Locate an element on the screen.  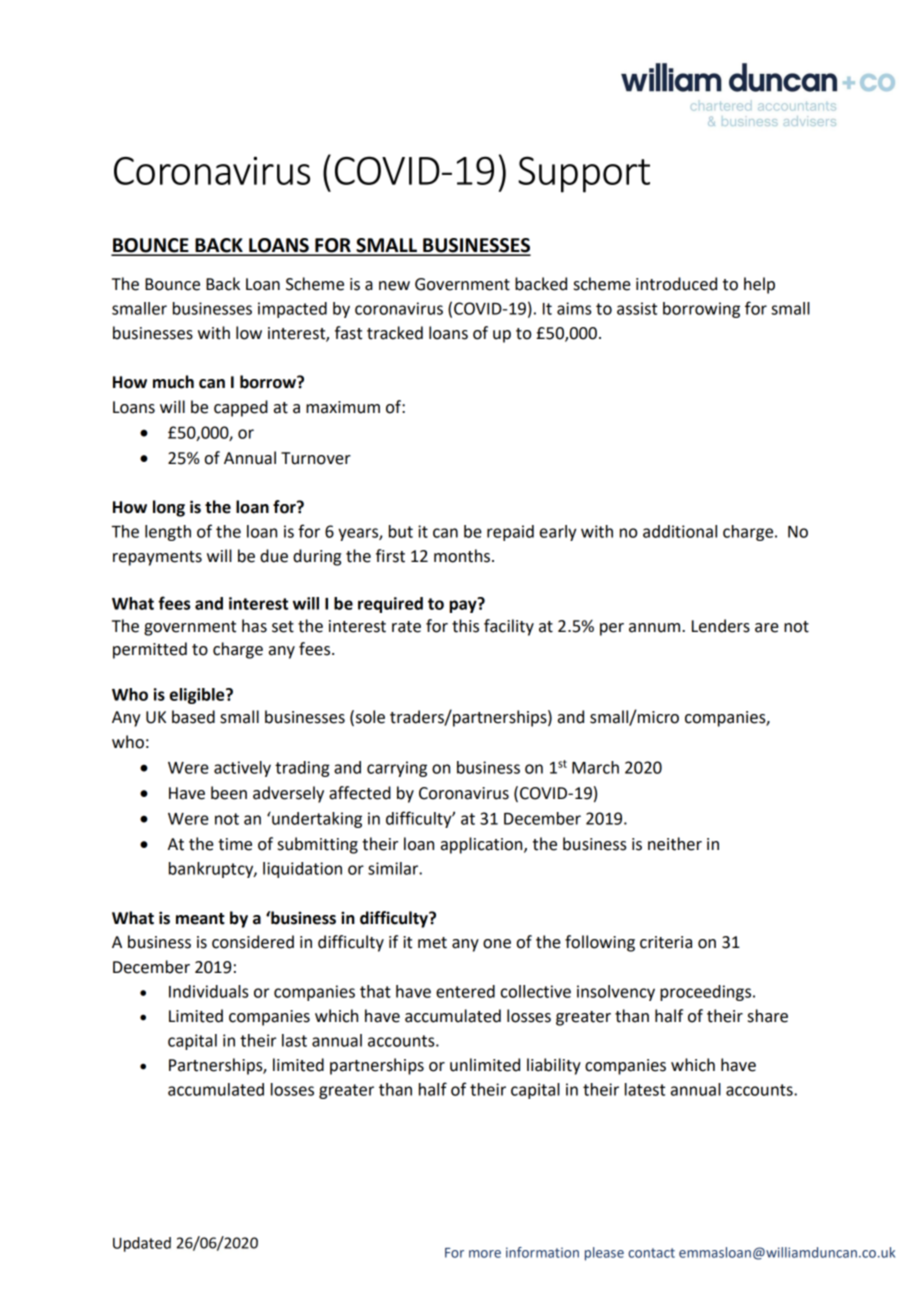
Lenders is located at coordinates (721, 626).
